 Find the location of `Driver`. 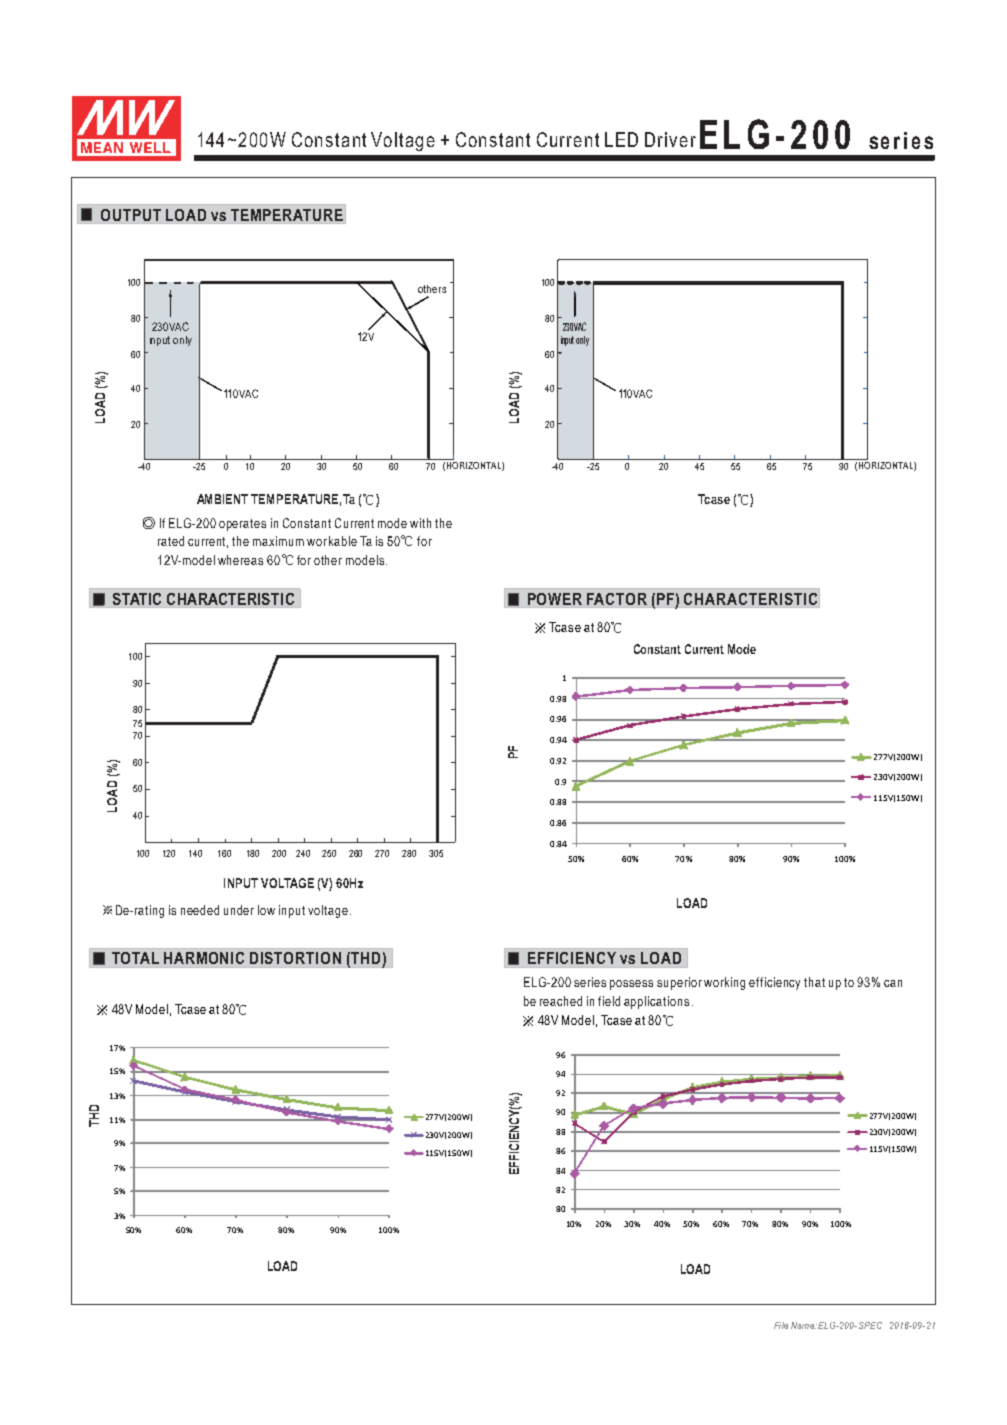

Driver is located at coordinates (670, 139).
